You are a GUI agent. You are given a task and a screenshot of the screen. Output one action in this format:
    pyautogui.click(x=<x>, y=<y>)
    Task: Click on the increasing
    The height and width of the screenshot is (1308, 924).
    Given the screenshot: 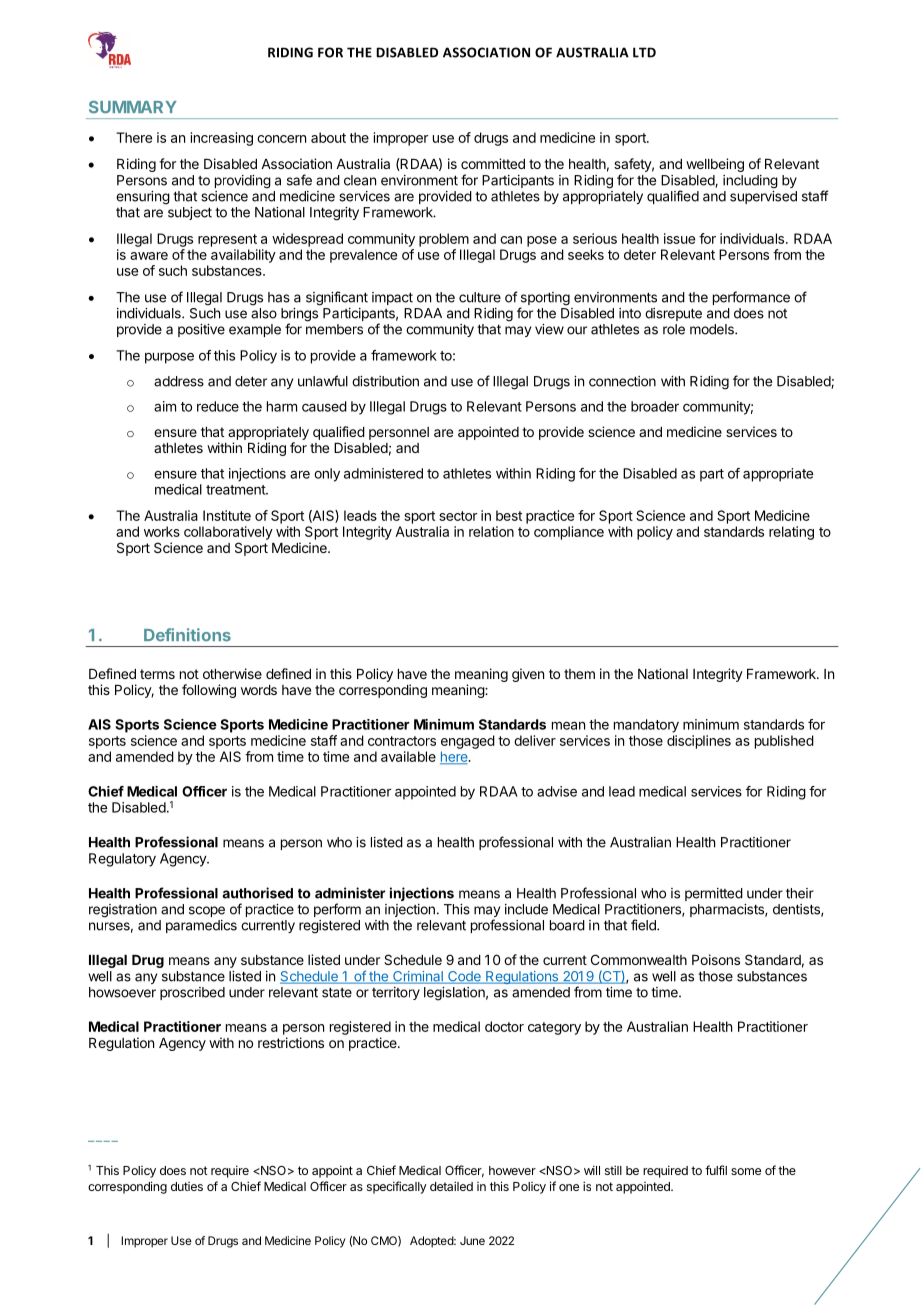 What is the action you would take?
    pyautogui.click(x=222, y=139)
